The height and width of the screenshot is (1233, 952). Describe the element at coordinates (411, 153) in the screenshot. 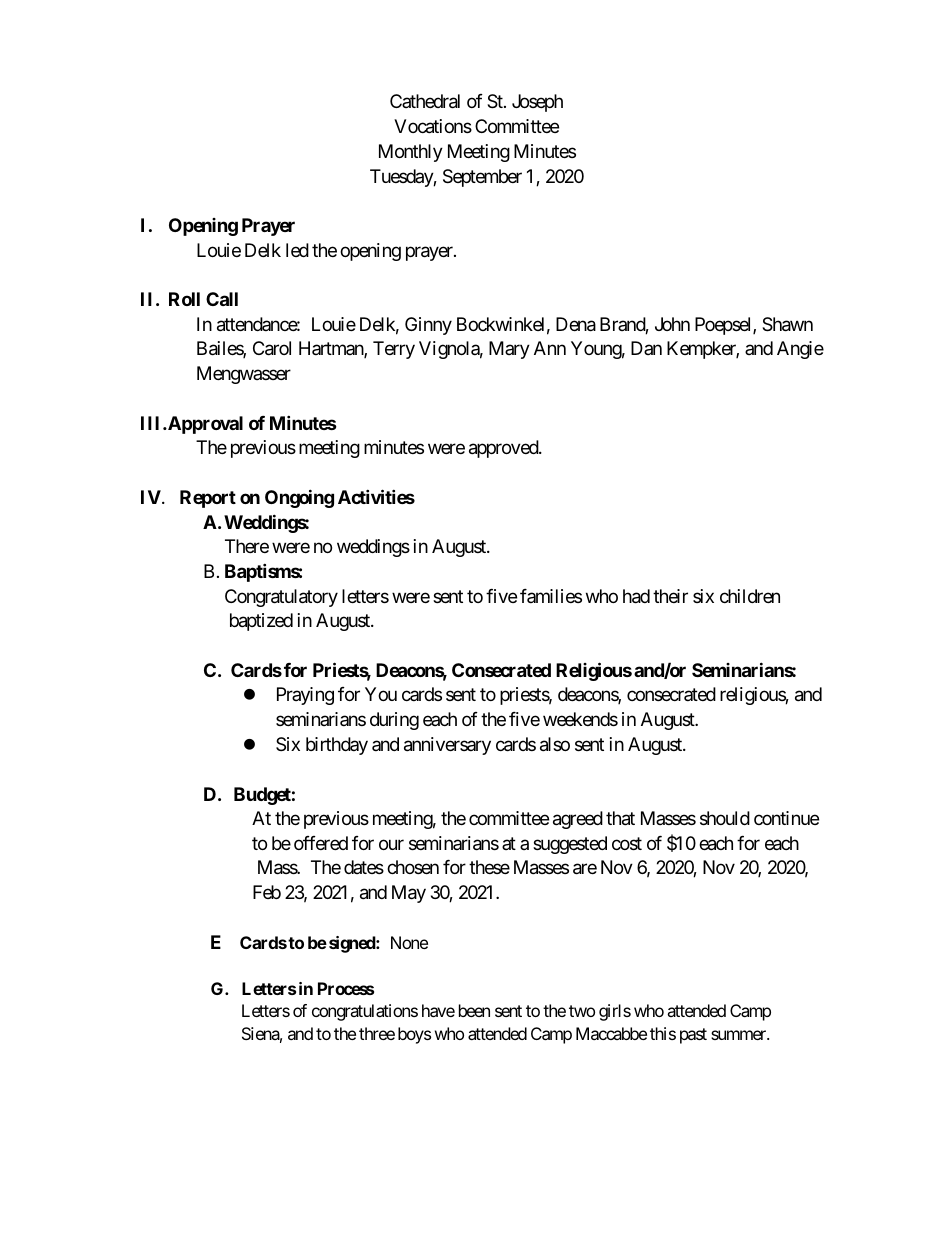

I see `Monthly` at that location.
